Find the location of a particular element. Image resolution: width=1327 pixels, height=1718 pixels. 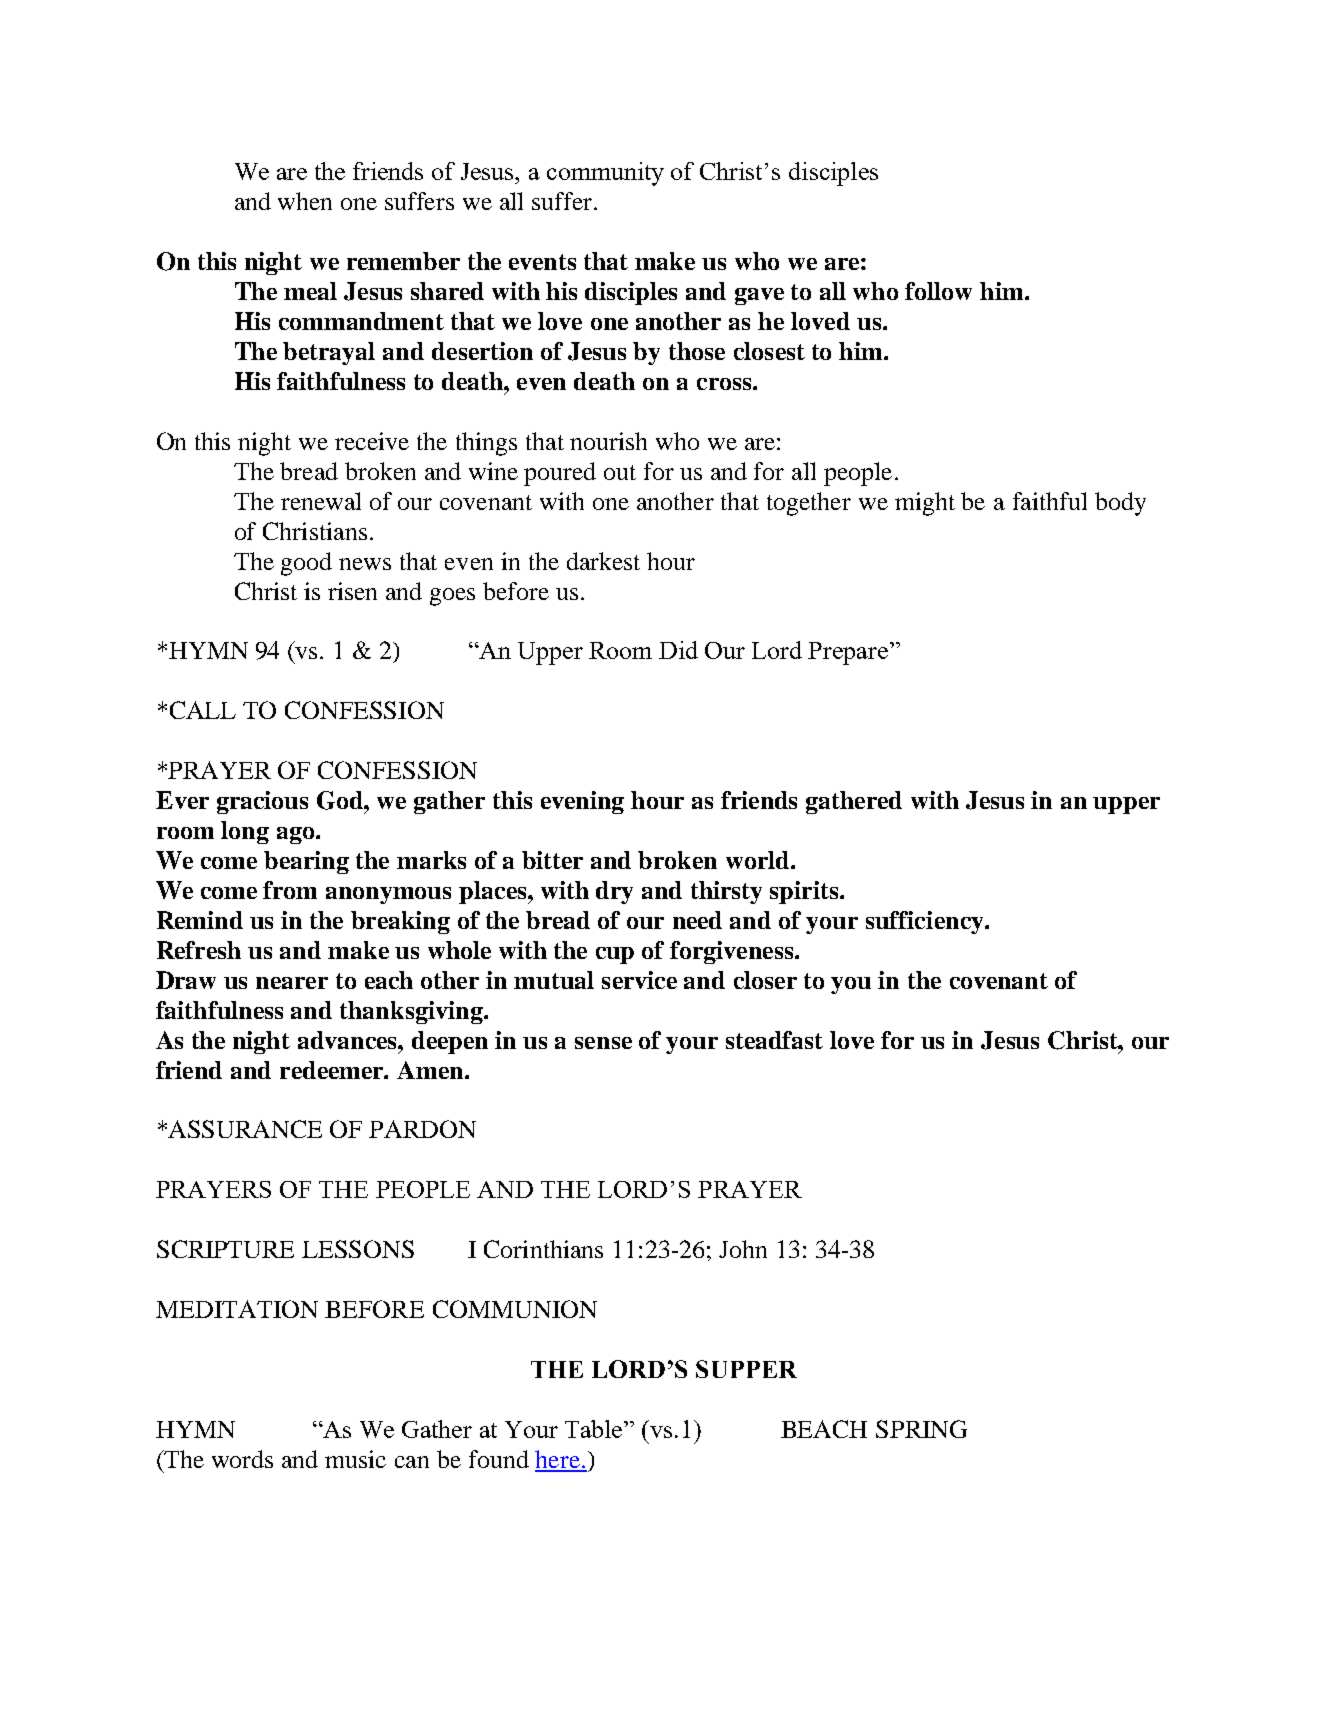

Table is located at coordinates (595, 1429).
